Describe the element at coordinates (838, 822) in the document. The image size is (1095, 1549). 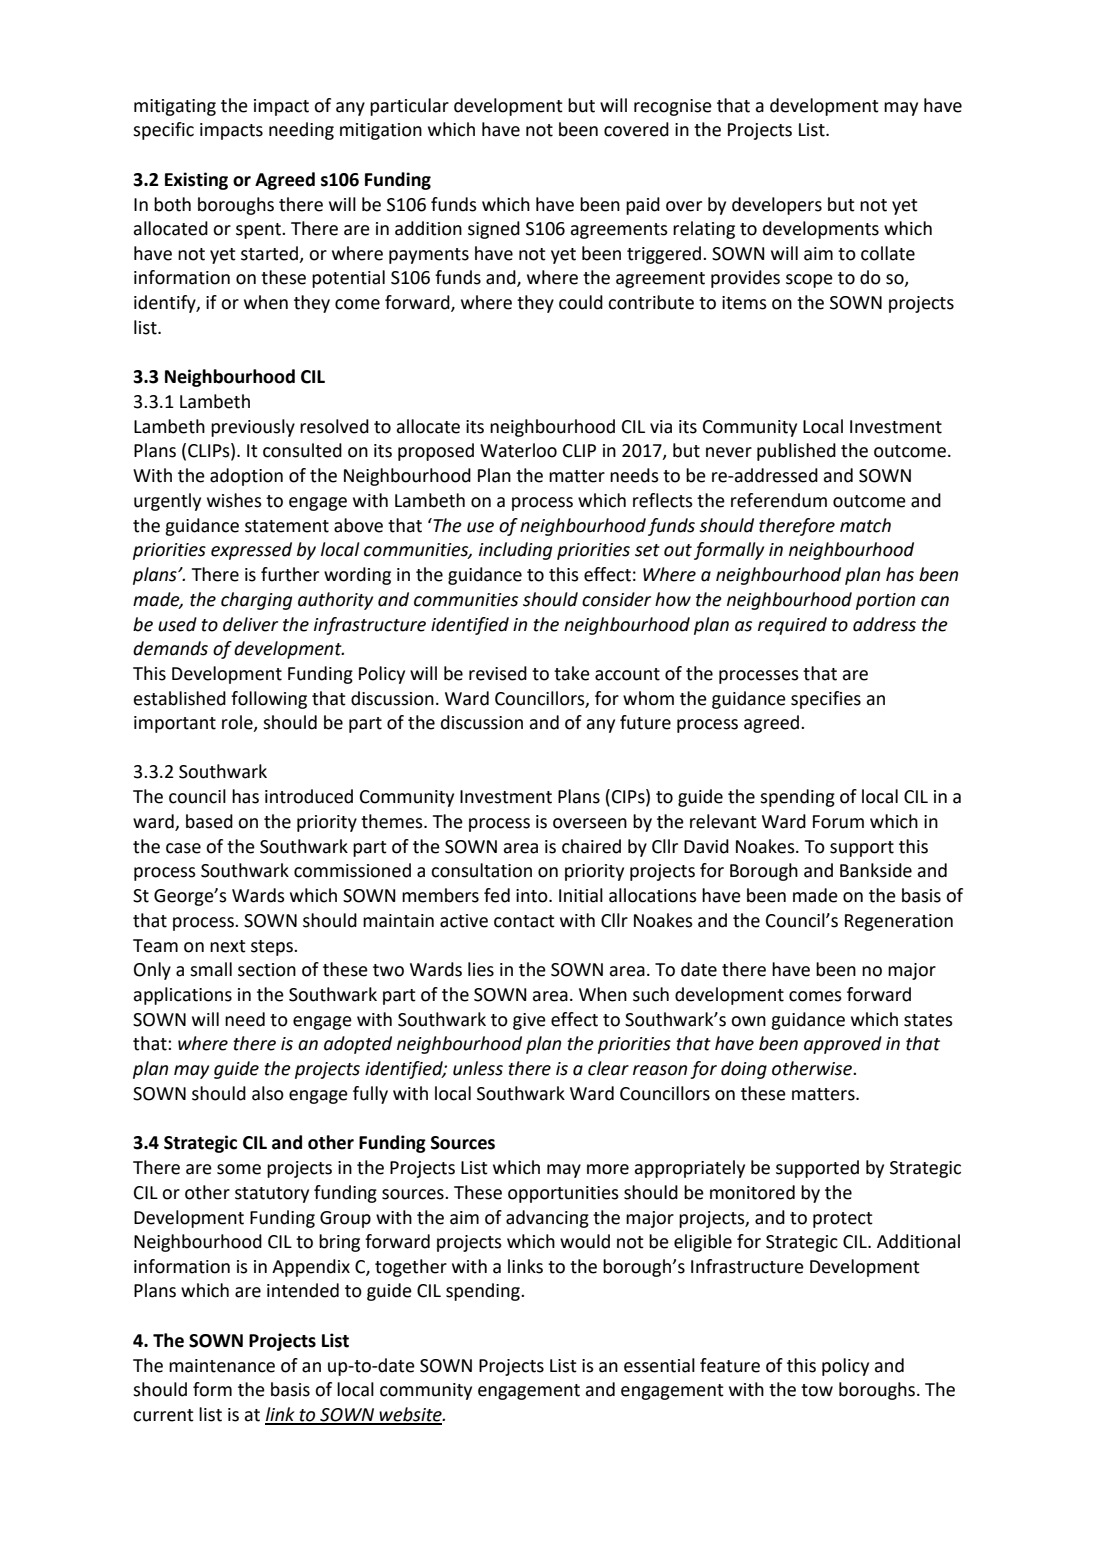
I see `Forum` at that location.
